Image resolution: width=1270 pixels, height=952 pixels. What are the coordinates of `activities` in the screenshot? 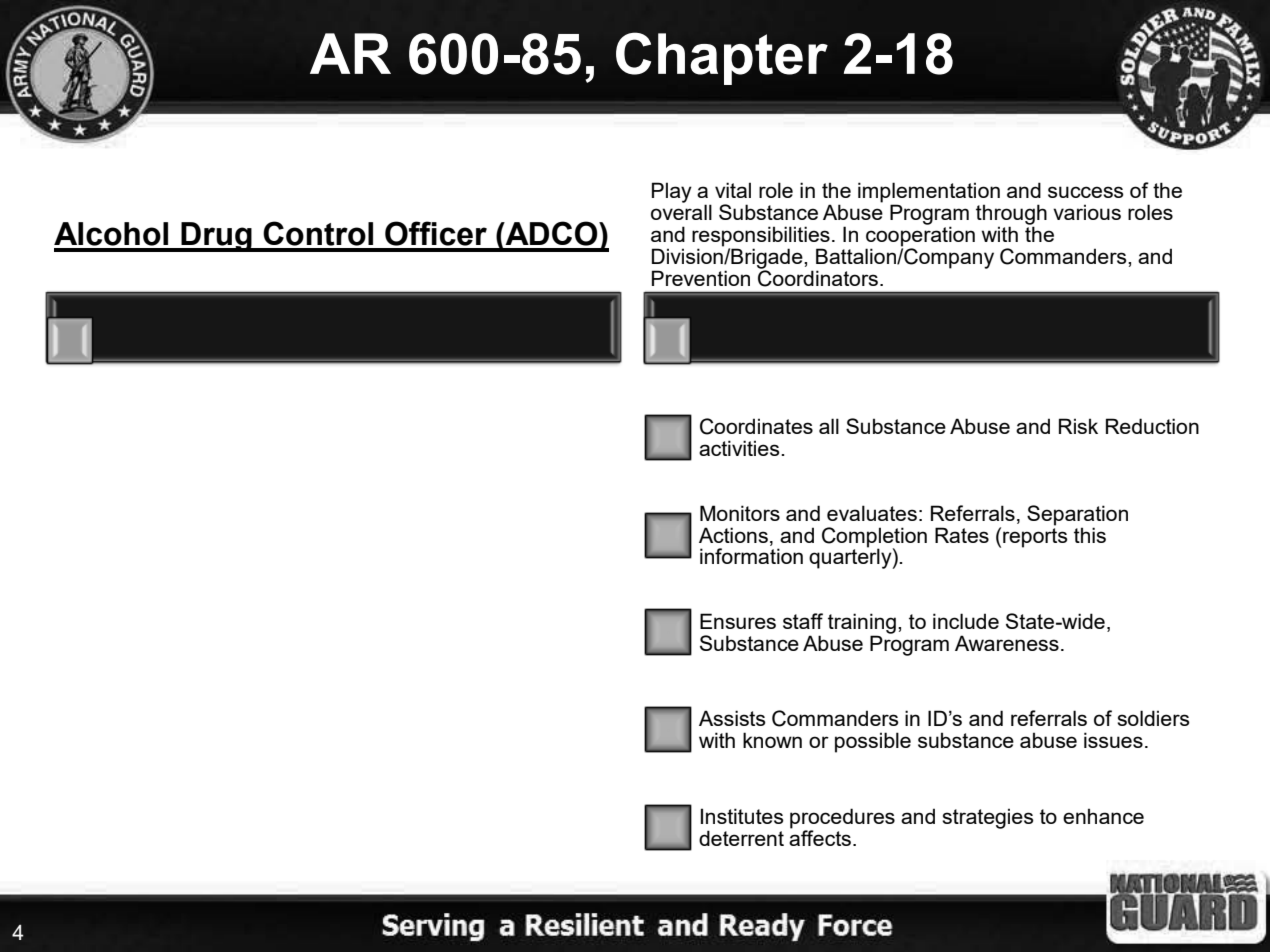 It's located at (740, 448).
